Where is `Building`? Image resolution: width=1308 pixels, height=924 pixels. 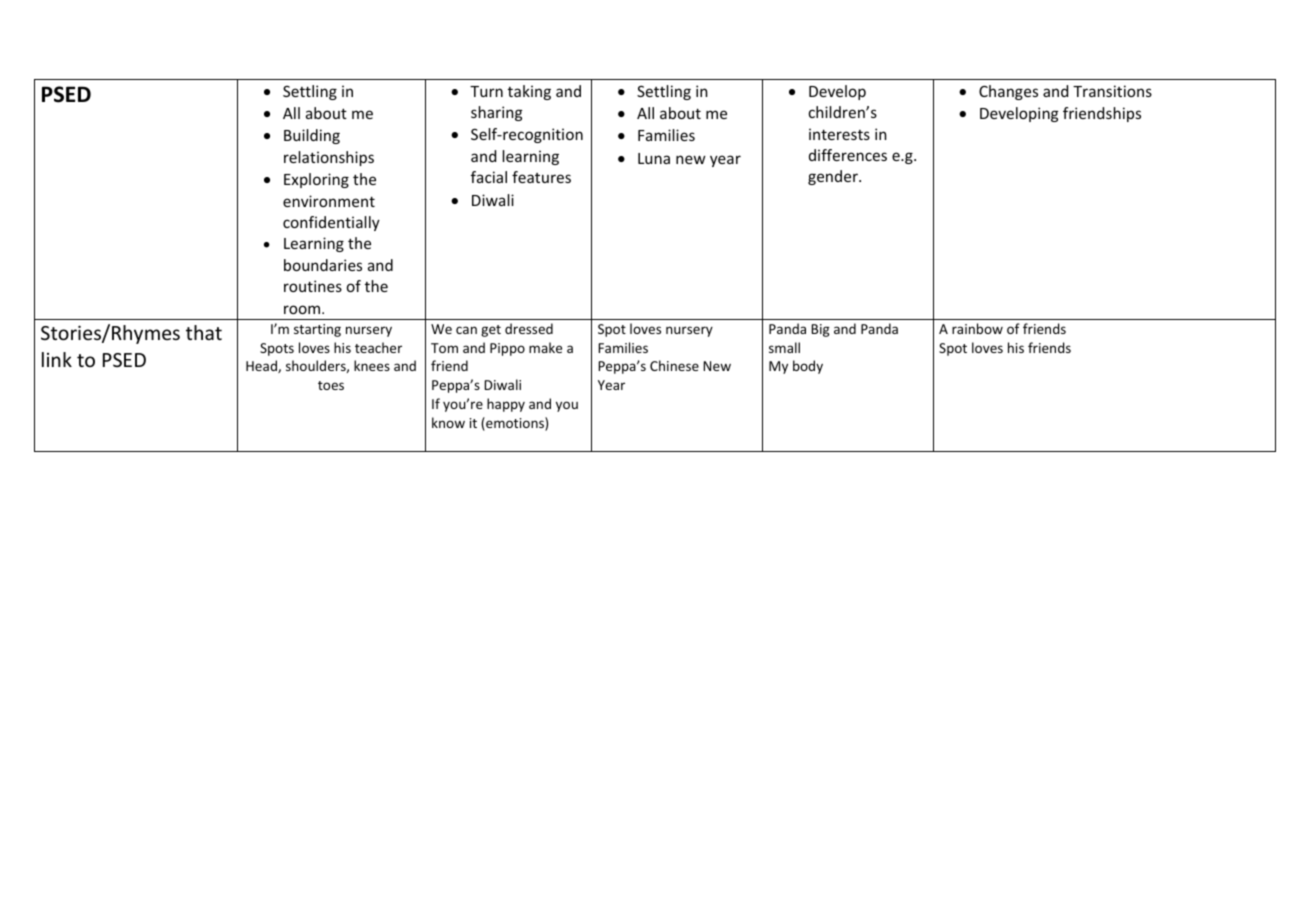
Building is located at coordinates (312, 136).
